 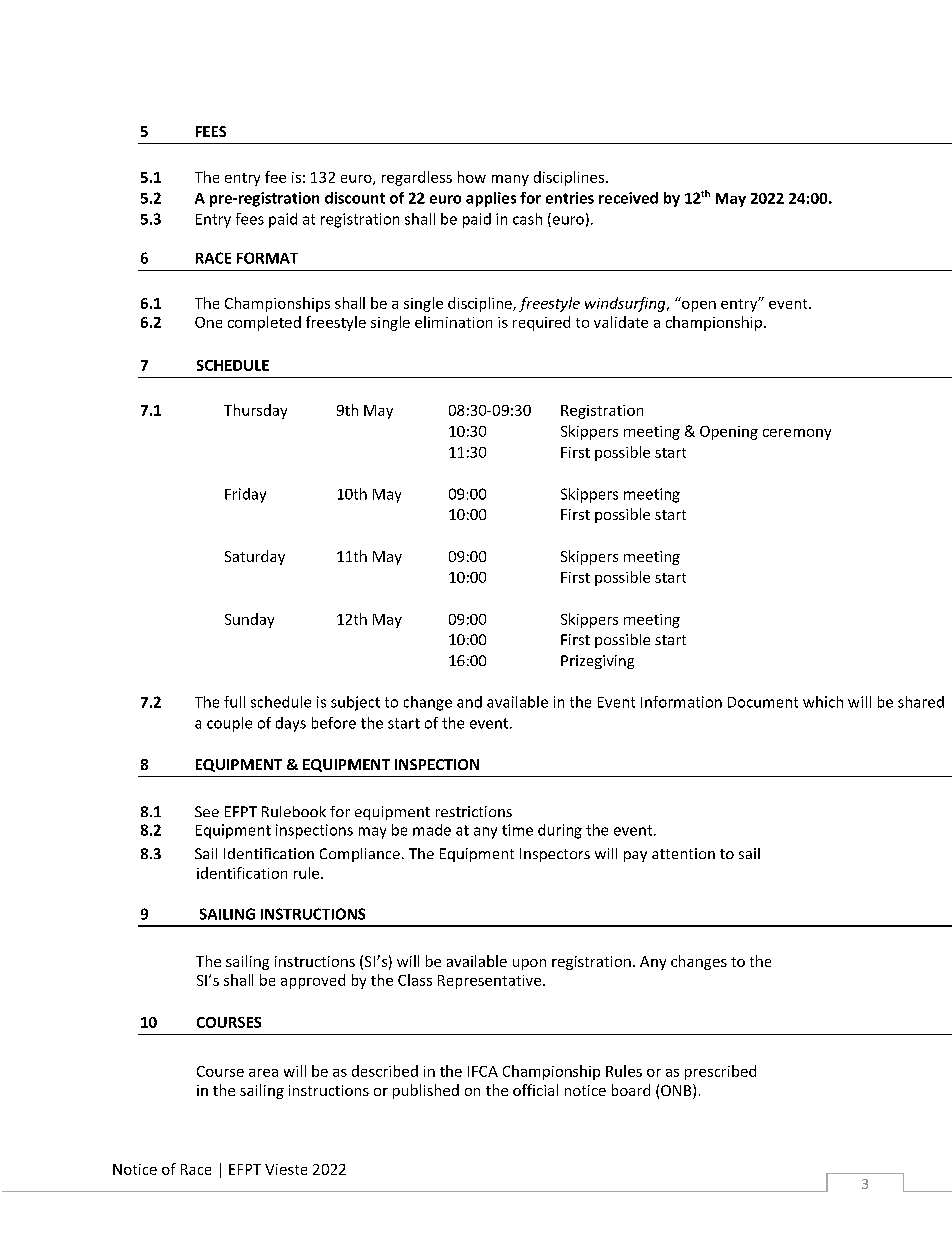 I want to click on received, so click(x=628, y=198).
